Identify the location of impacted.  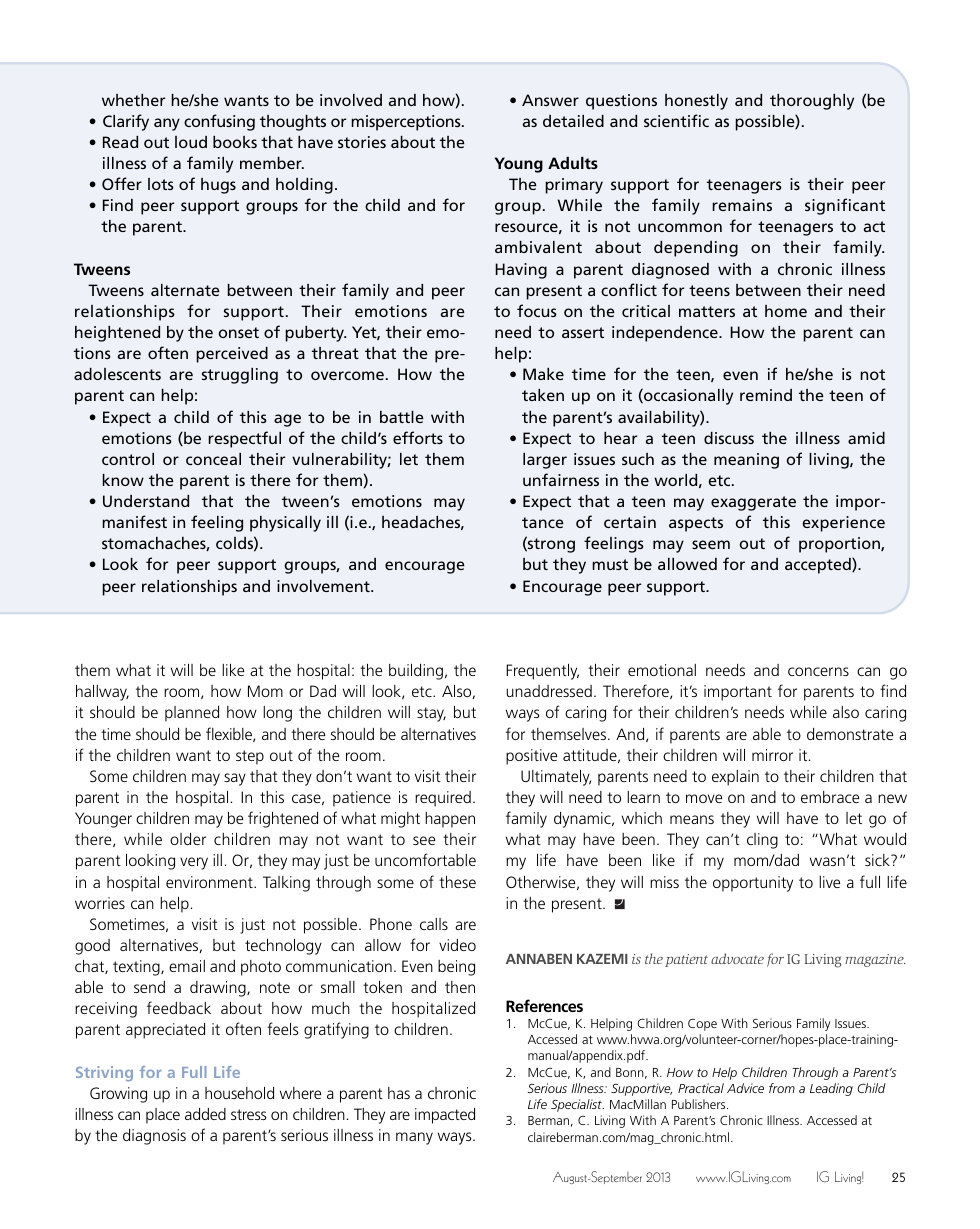
(445, 1116).
